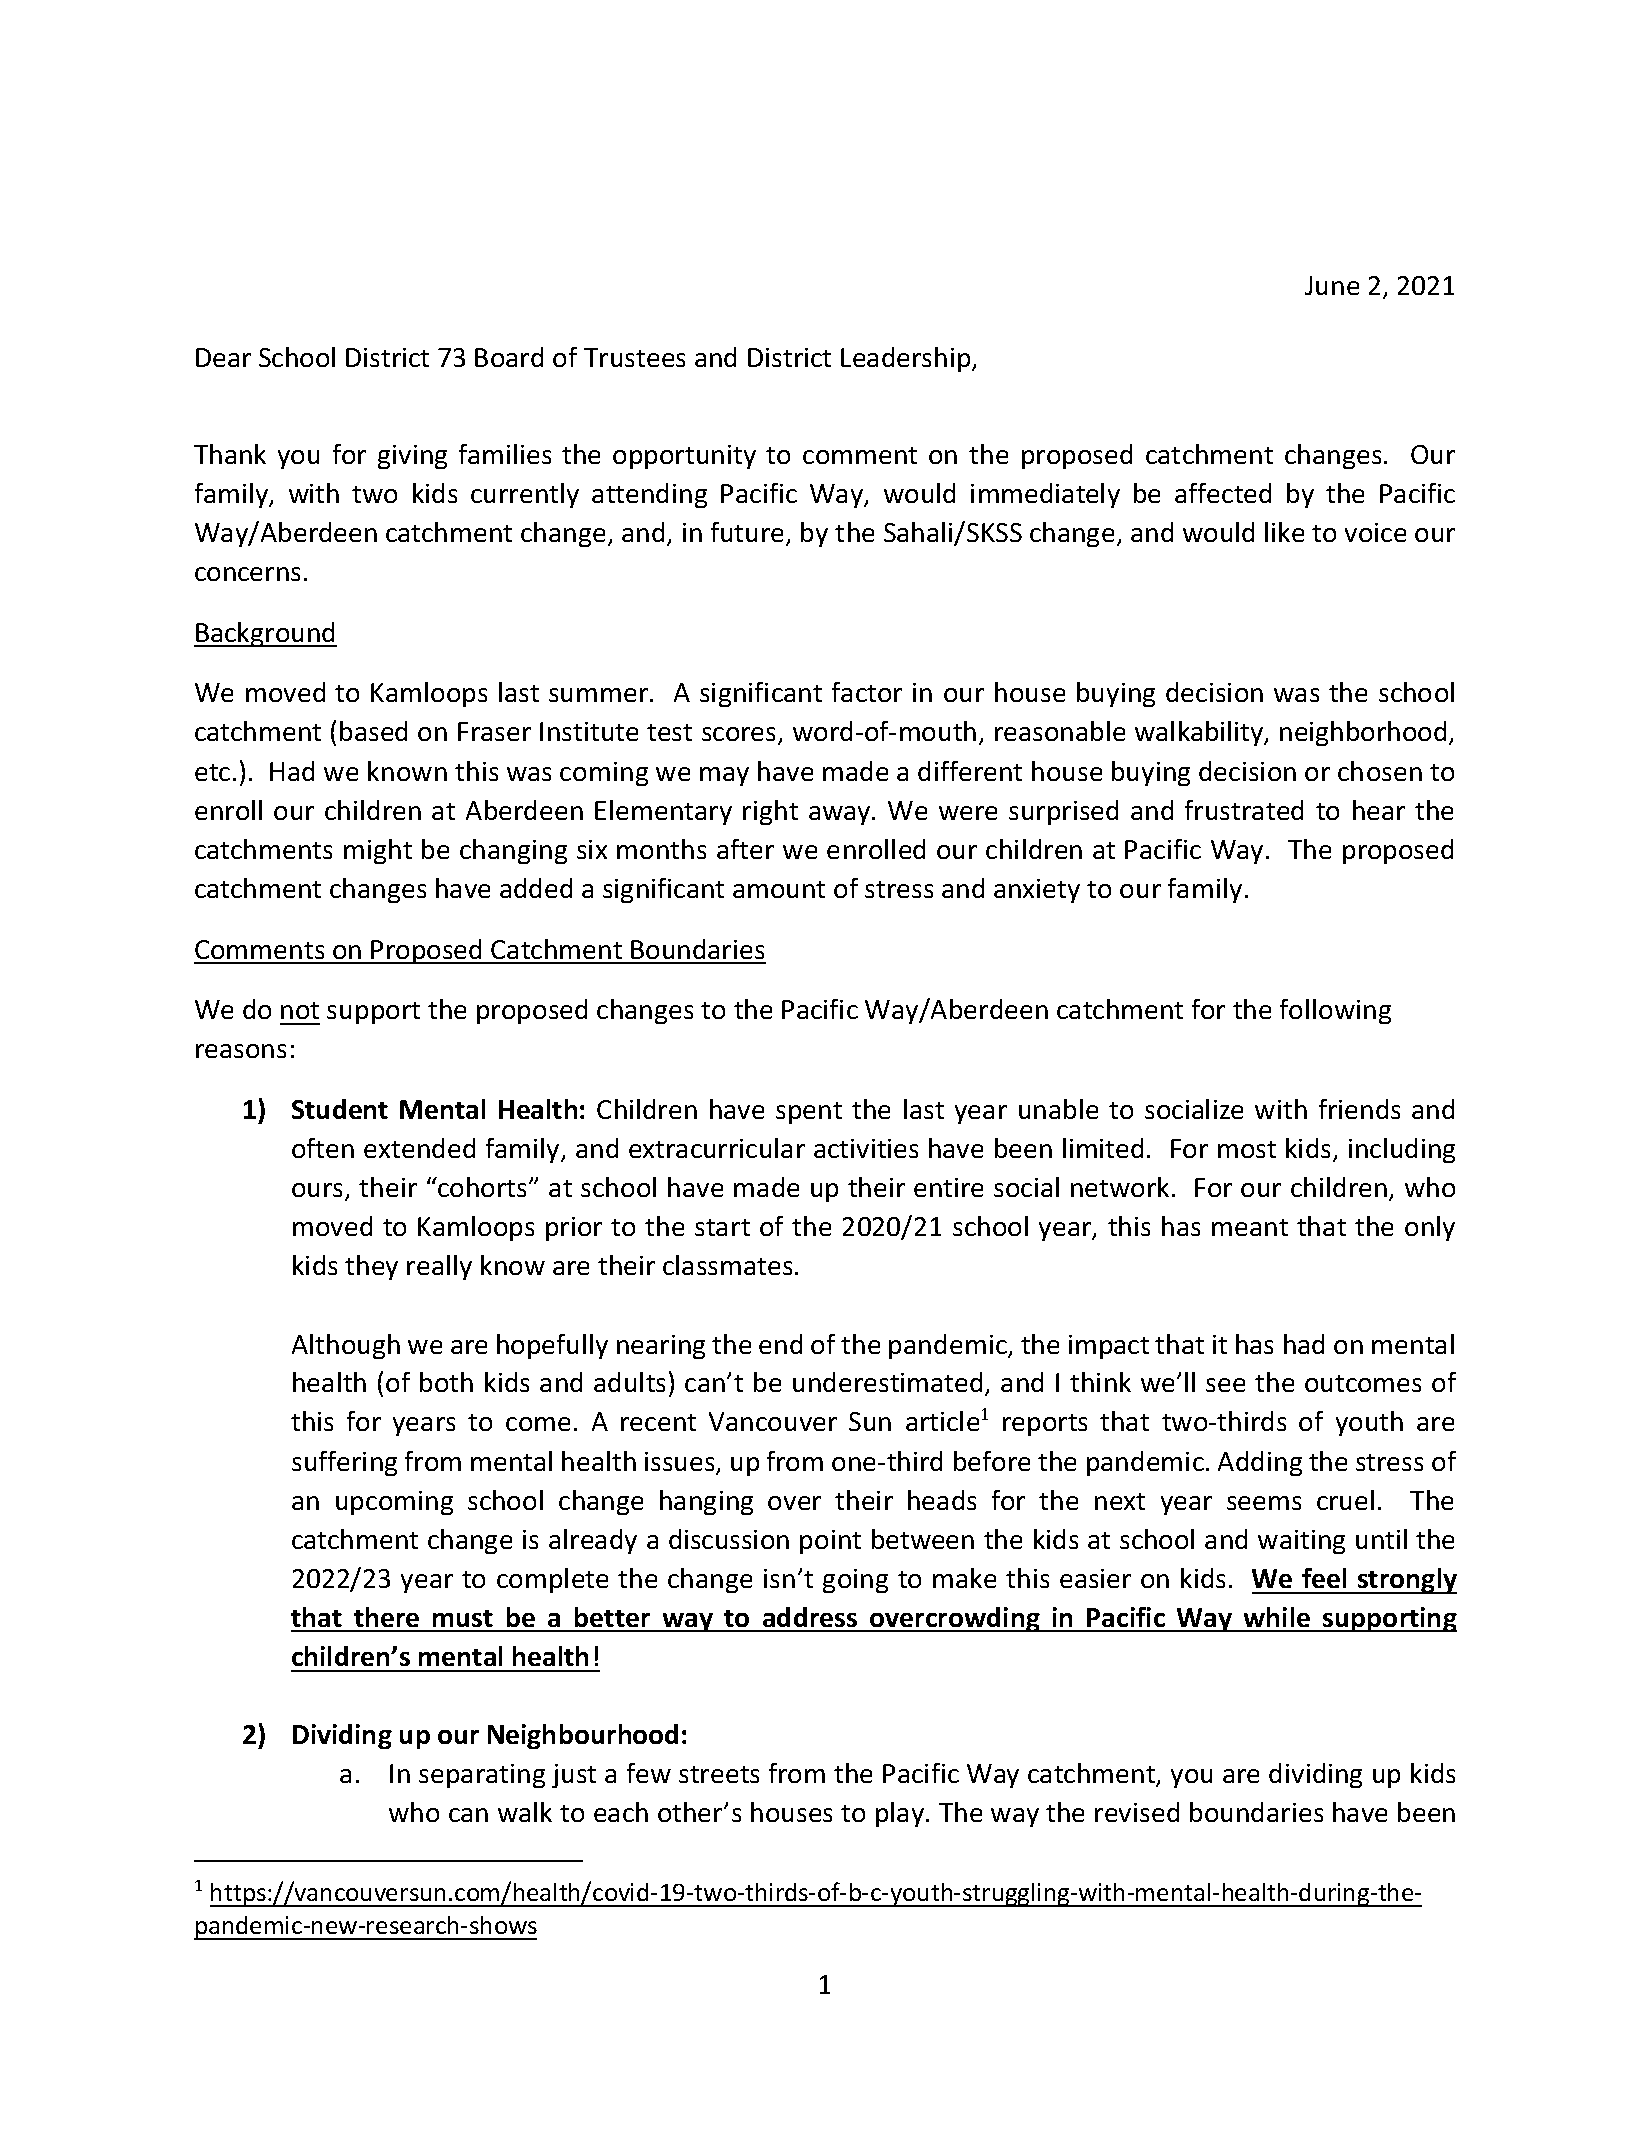  What do you see at coordinates (300, 1010) in the screenshot?
I see `not` at bounding box center [300, 1010].
